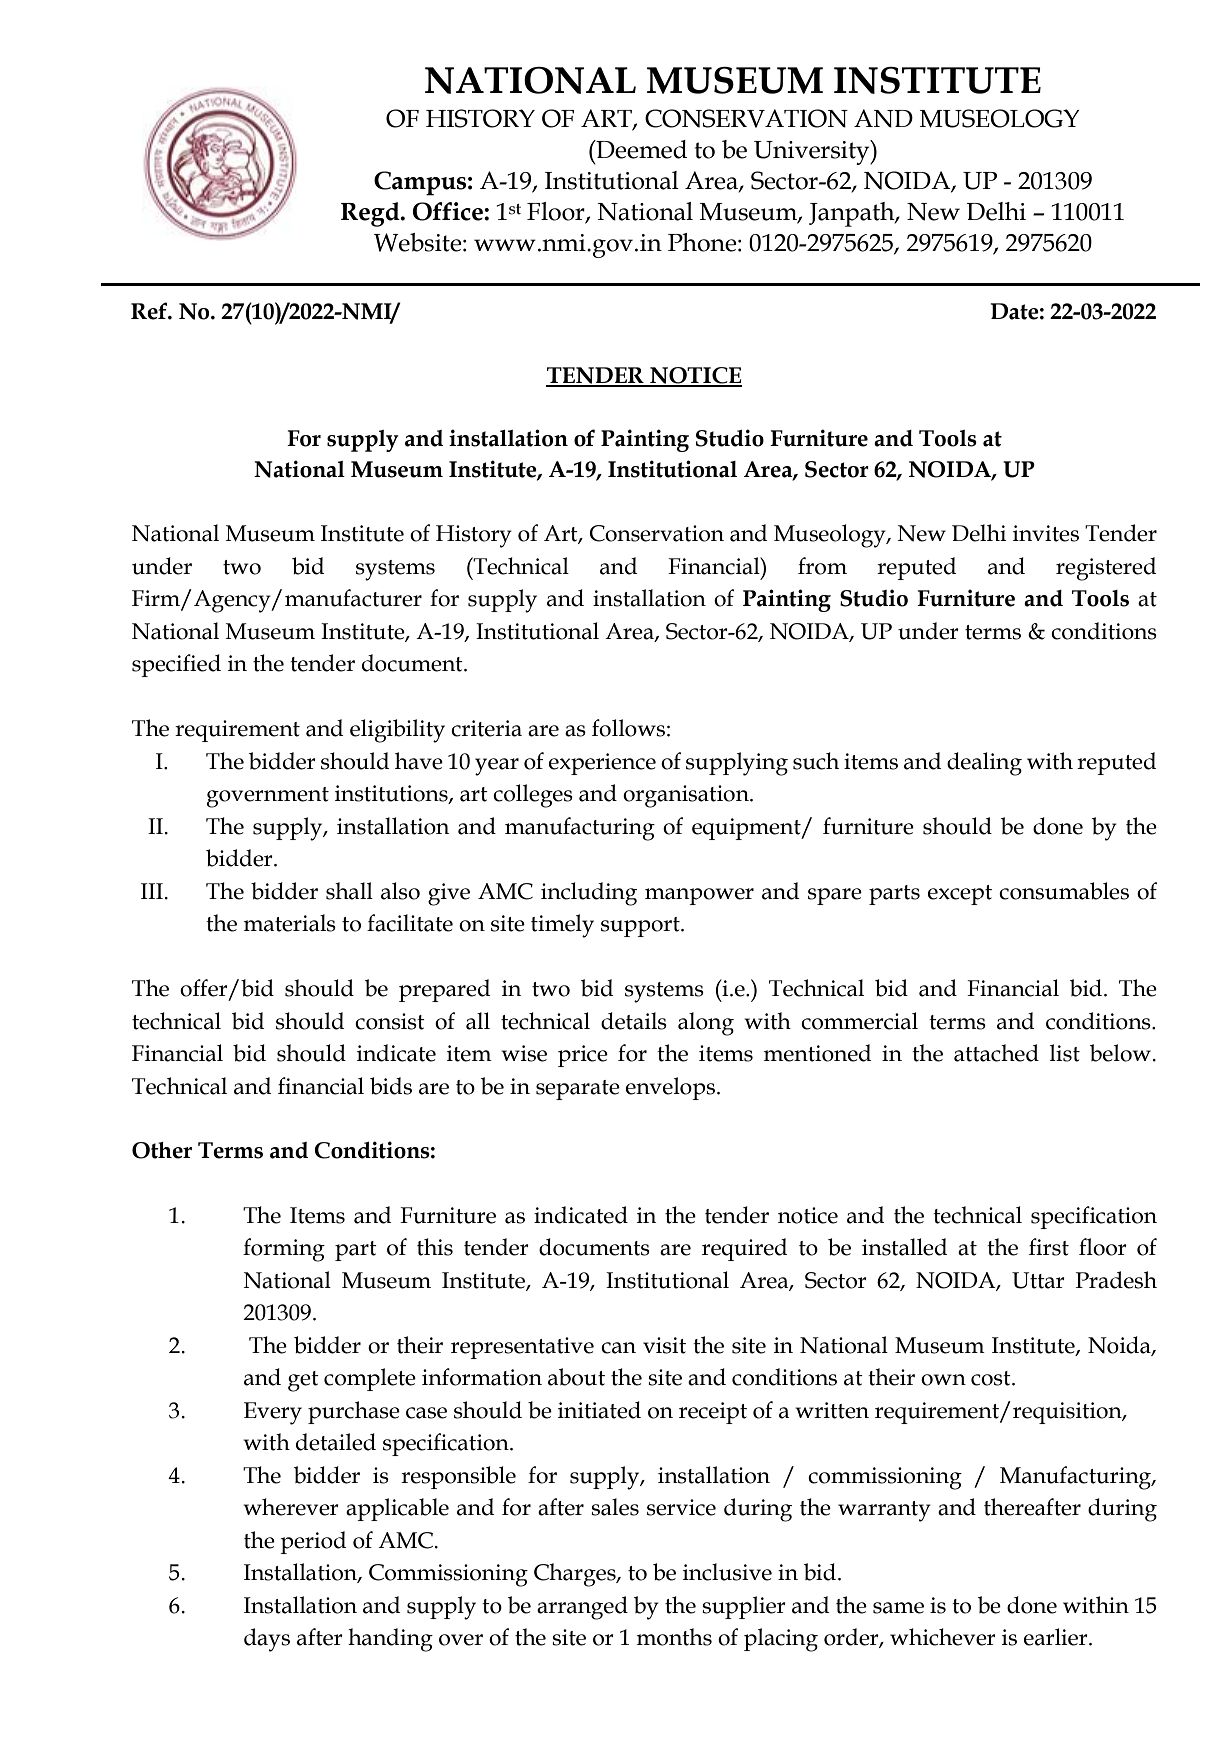 The image size is (1230, 1740). What do you see at coordinates (984, 764) in the image?
I see `dealing` at bounding box center [984, 764].
